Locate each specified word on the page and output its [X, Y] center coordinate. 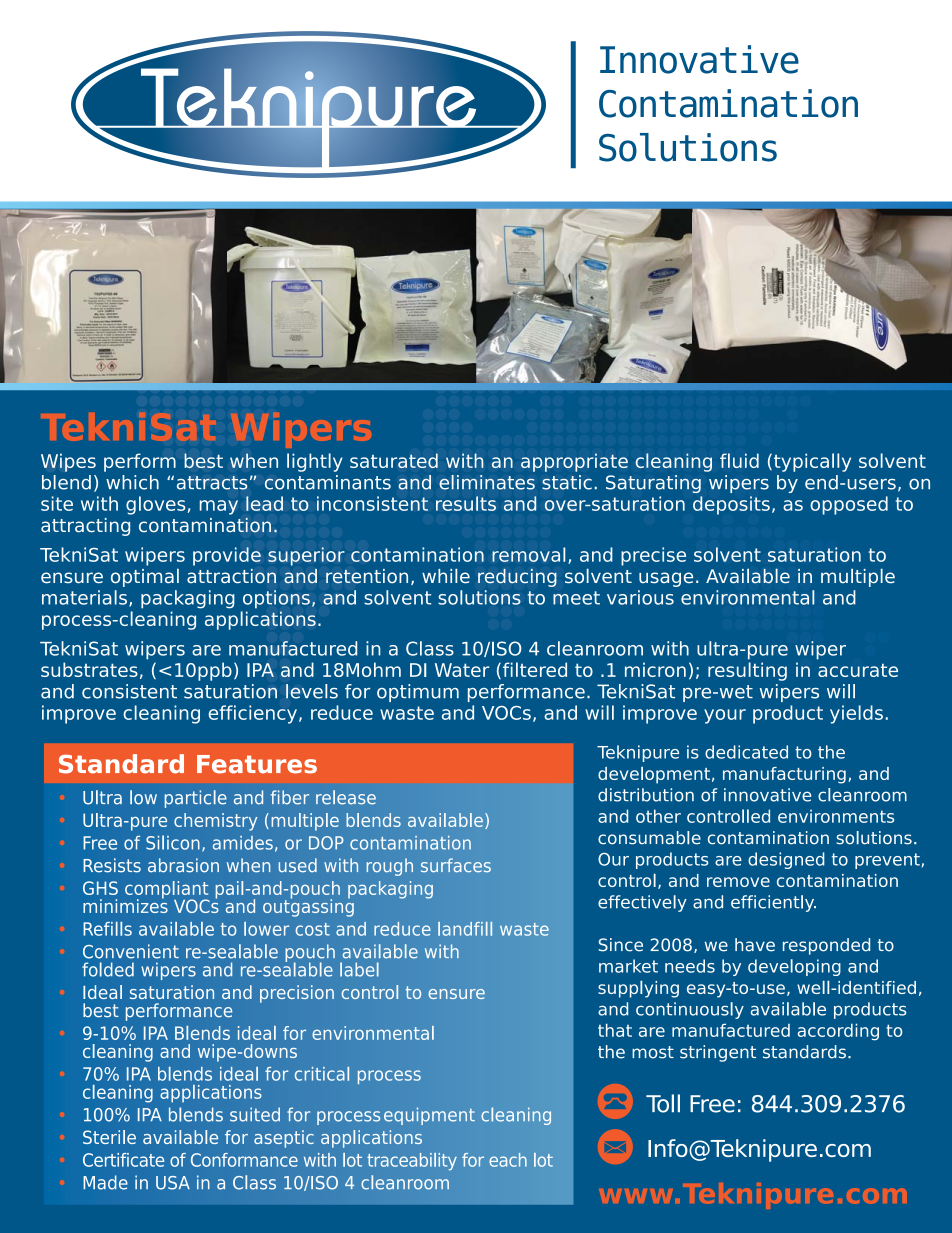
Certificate [123, 1160]
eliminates [487, 482]
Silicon [173, 842]
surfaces [456, 865]
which [132, 482]
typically [812, 462]
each [508, 1160]
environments [836, 816]
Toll [663, 1103]
